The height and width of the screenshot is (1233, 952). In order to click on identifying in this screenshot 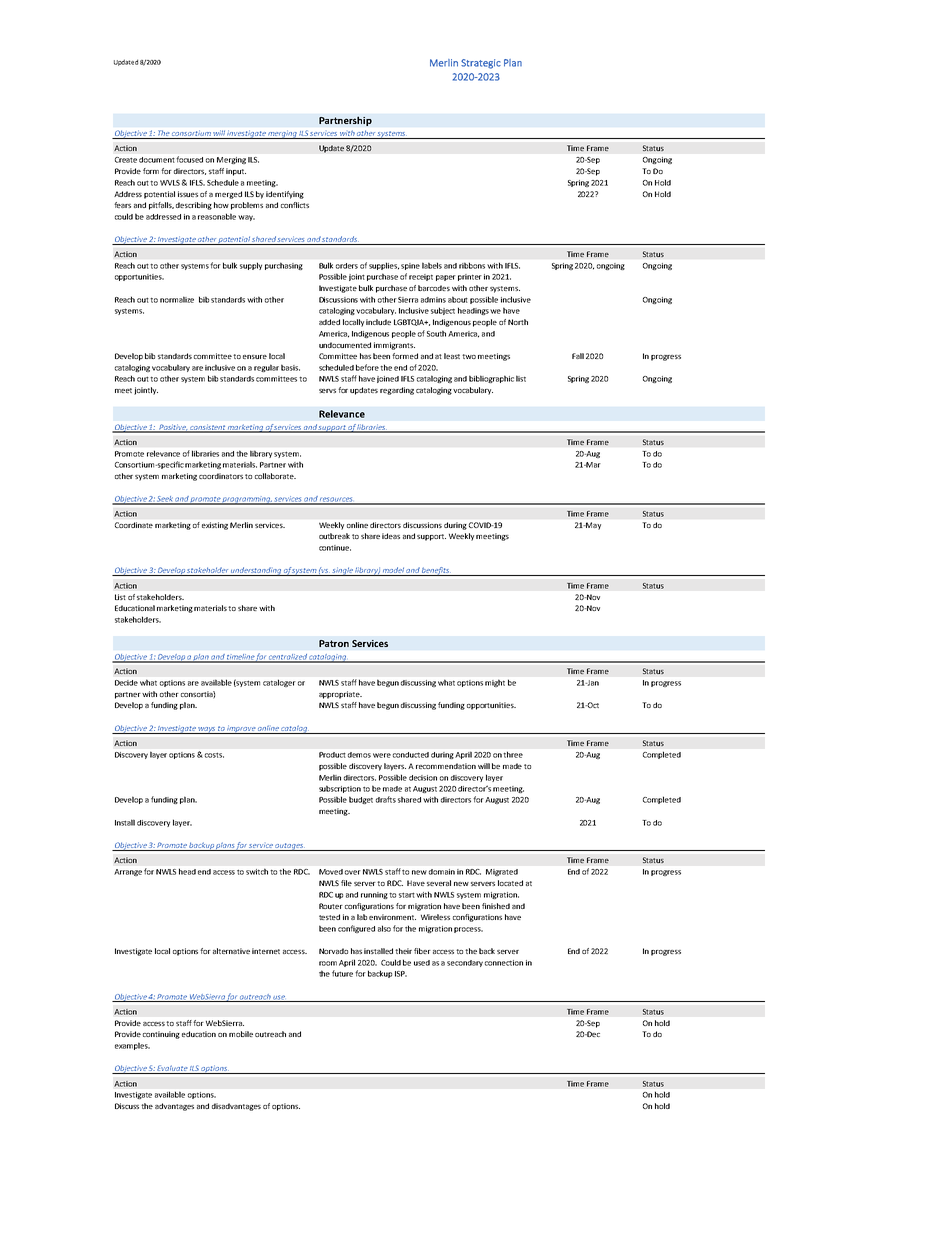, I will do `click(285, 195)`.
